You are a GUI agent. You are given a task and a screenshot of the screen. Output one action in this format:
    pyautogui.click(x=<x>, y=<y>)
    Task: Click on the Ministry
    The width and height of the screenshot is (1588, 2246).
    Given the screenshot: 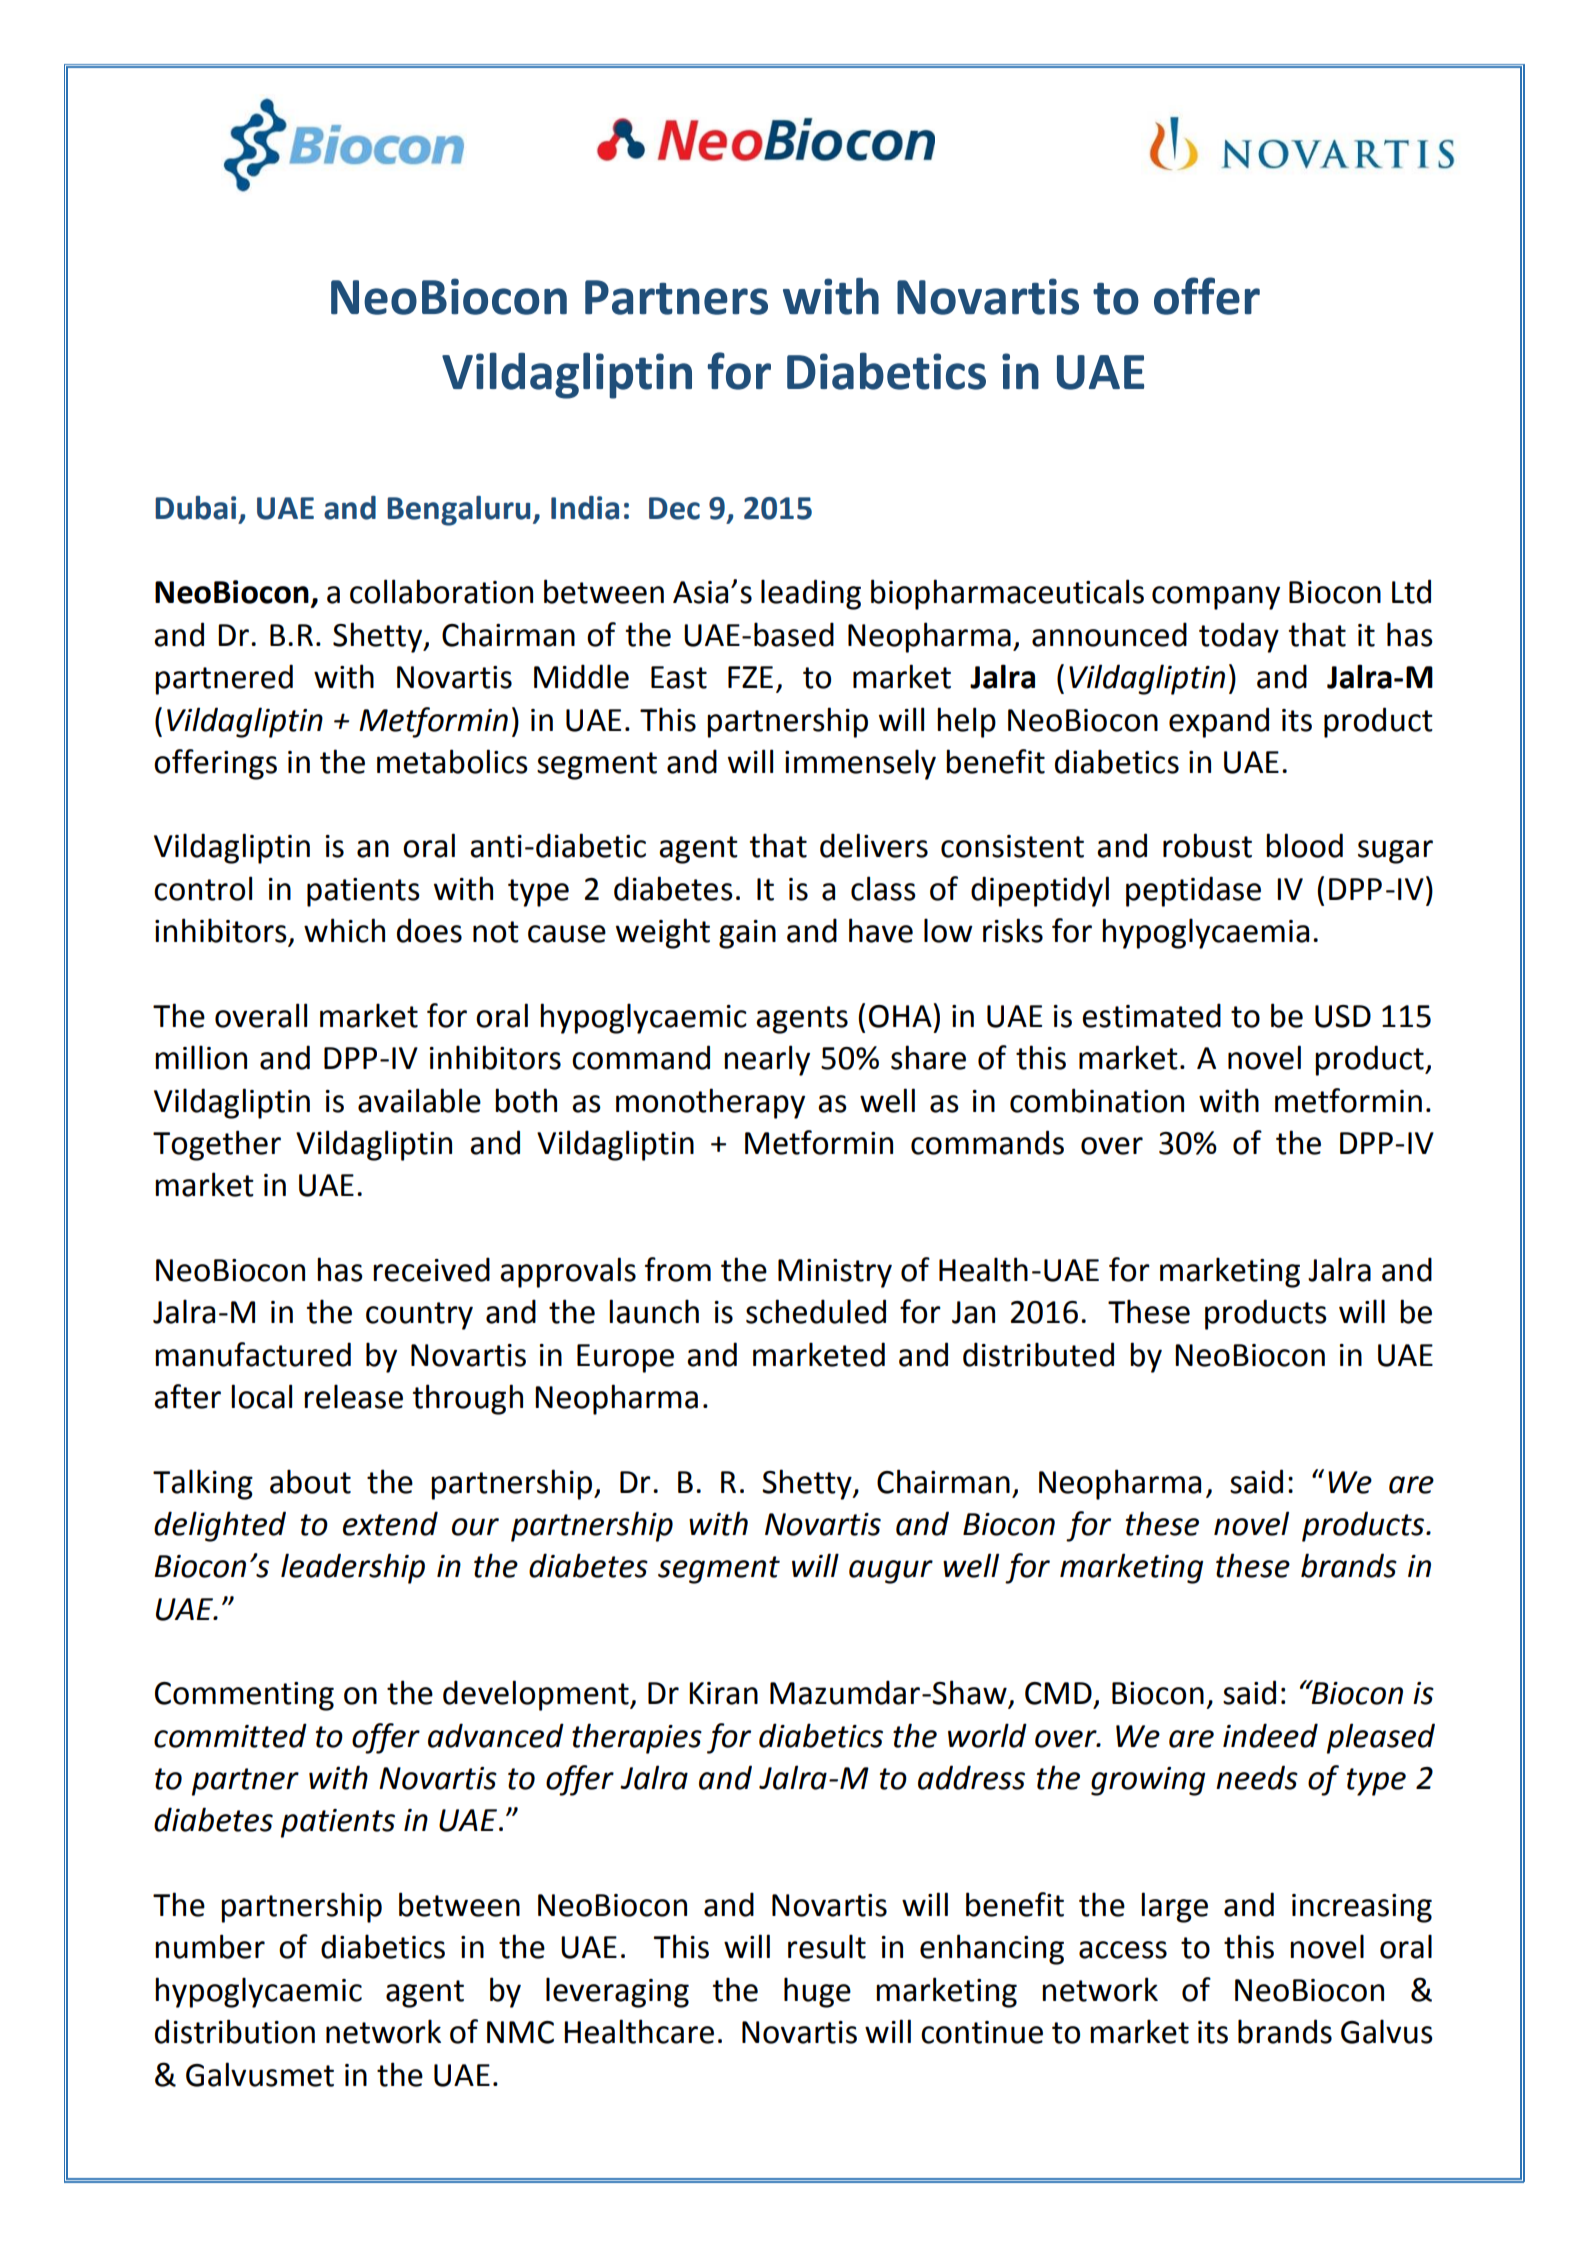 What is the action you would take?
    pyautogui.click(x=835, y=1273)
